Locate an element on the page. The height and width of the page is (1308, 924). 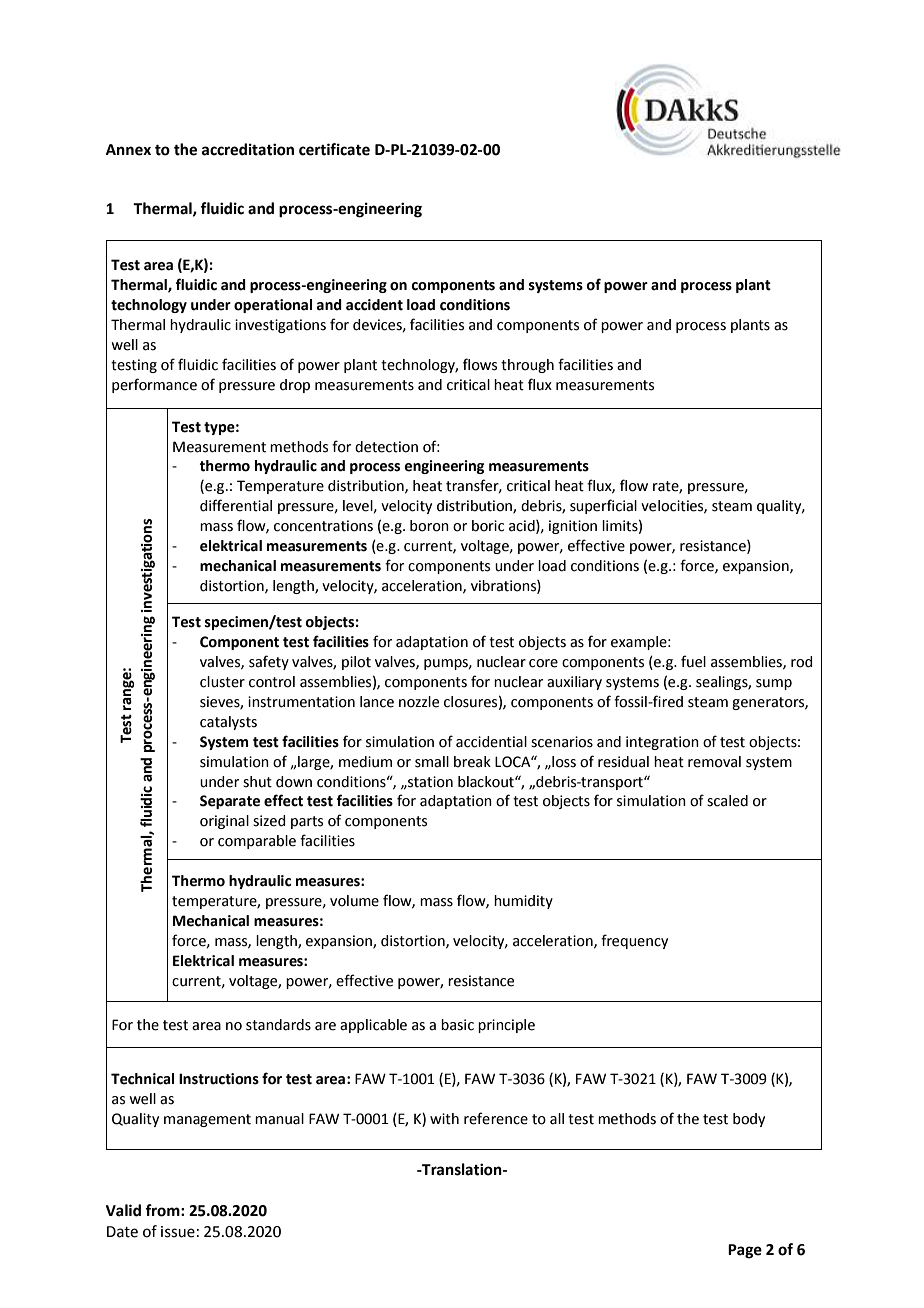
break is located at coordinates (472, 762).
